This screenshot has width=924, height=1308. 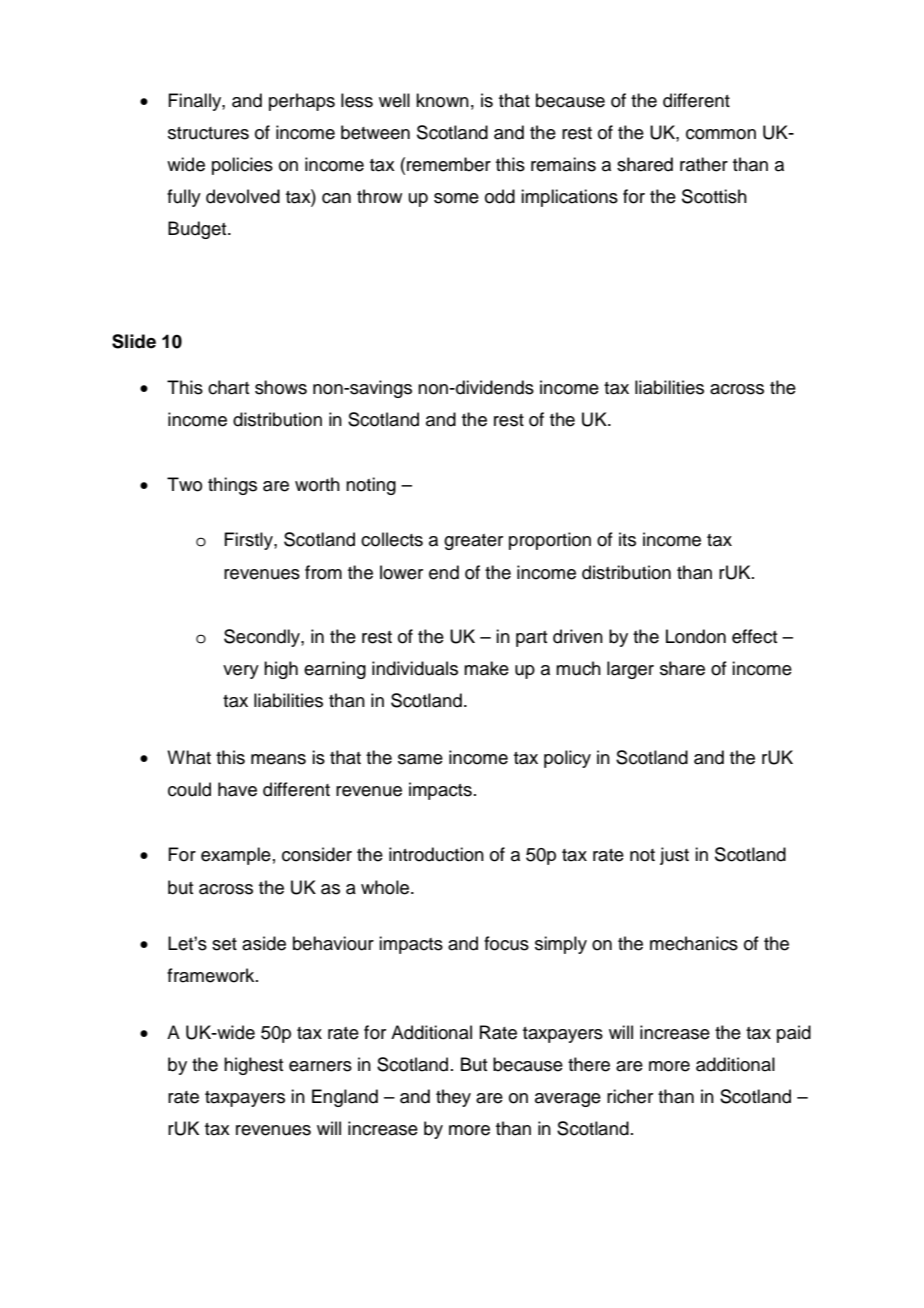 I want to click on structures, so click(x=208, y=133).
